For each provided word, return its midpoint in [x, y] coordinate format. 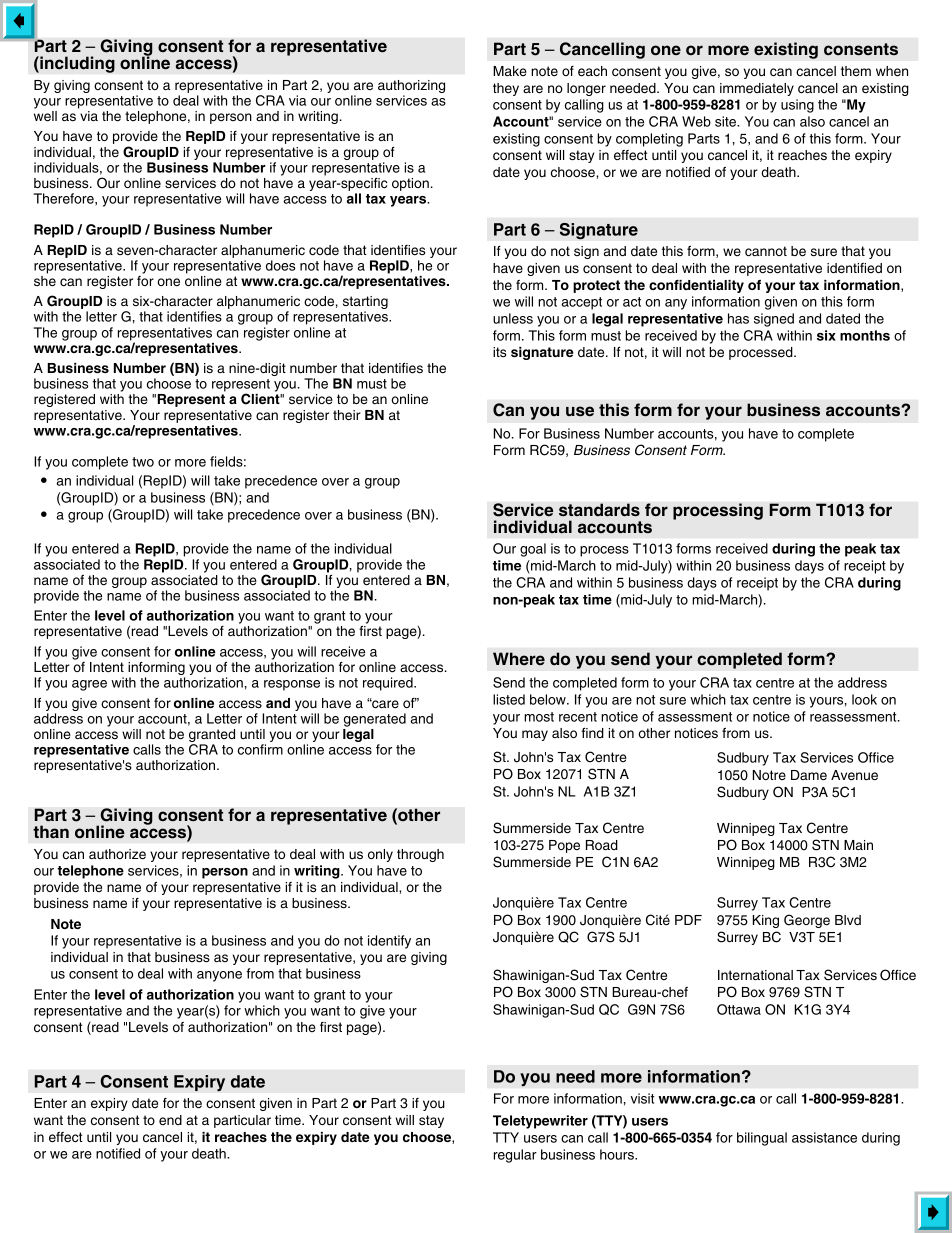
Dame [809, 775]
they [506, 89]
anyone [219, 976]
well [45, 116]
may [535, 735]
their [347, 415]
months [865, 335]
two [143, 462]
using [797, 106]
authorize [117, 854]
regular [515, 1156]
